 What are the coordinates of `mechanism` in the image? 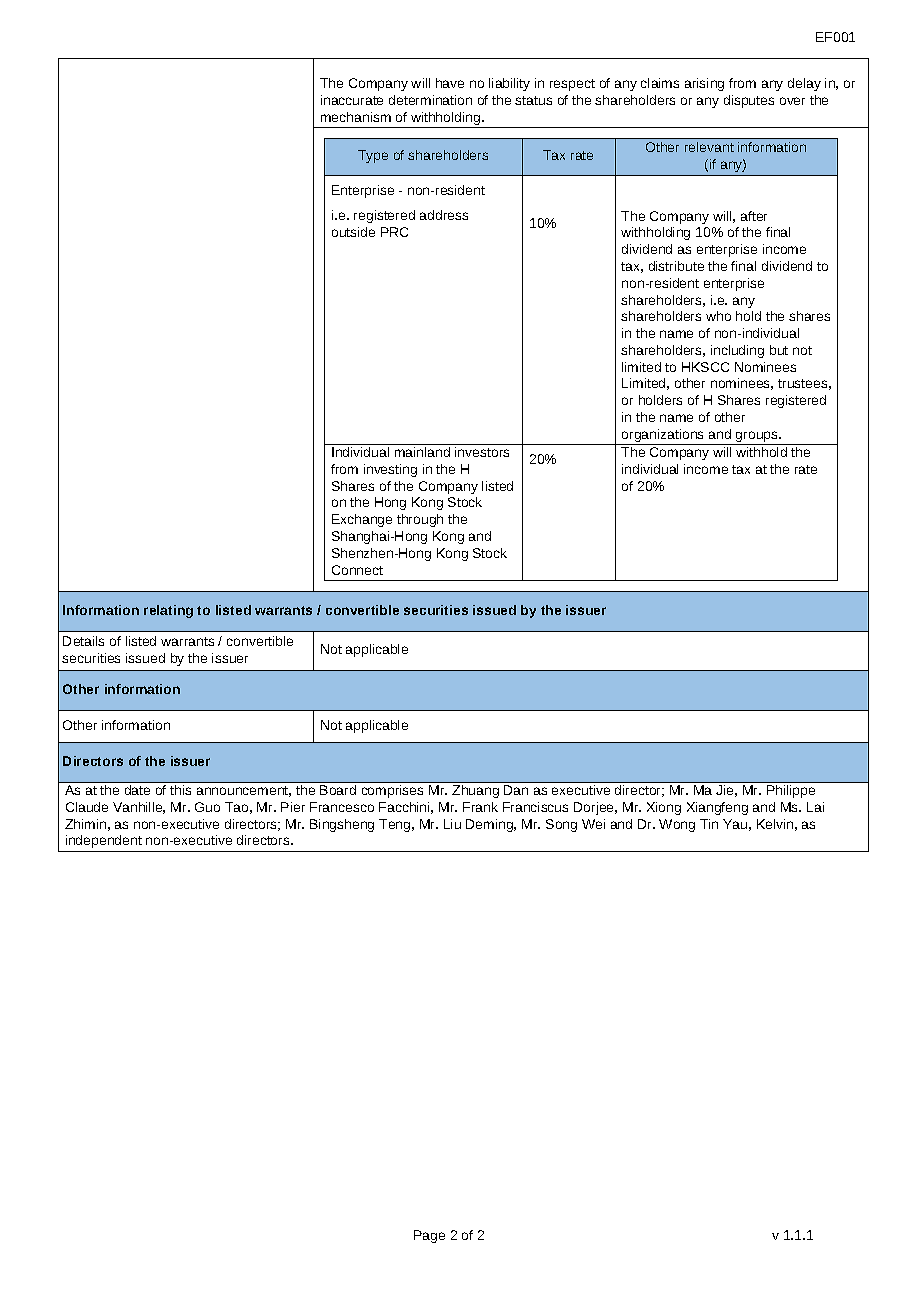 It's located at (356, 117).
